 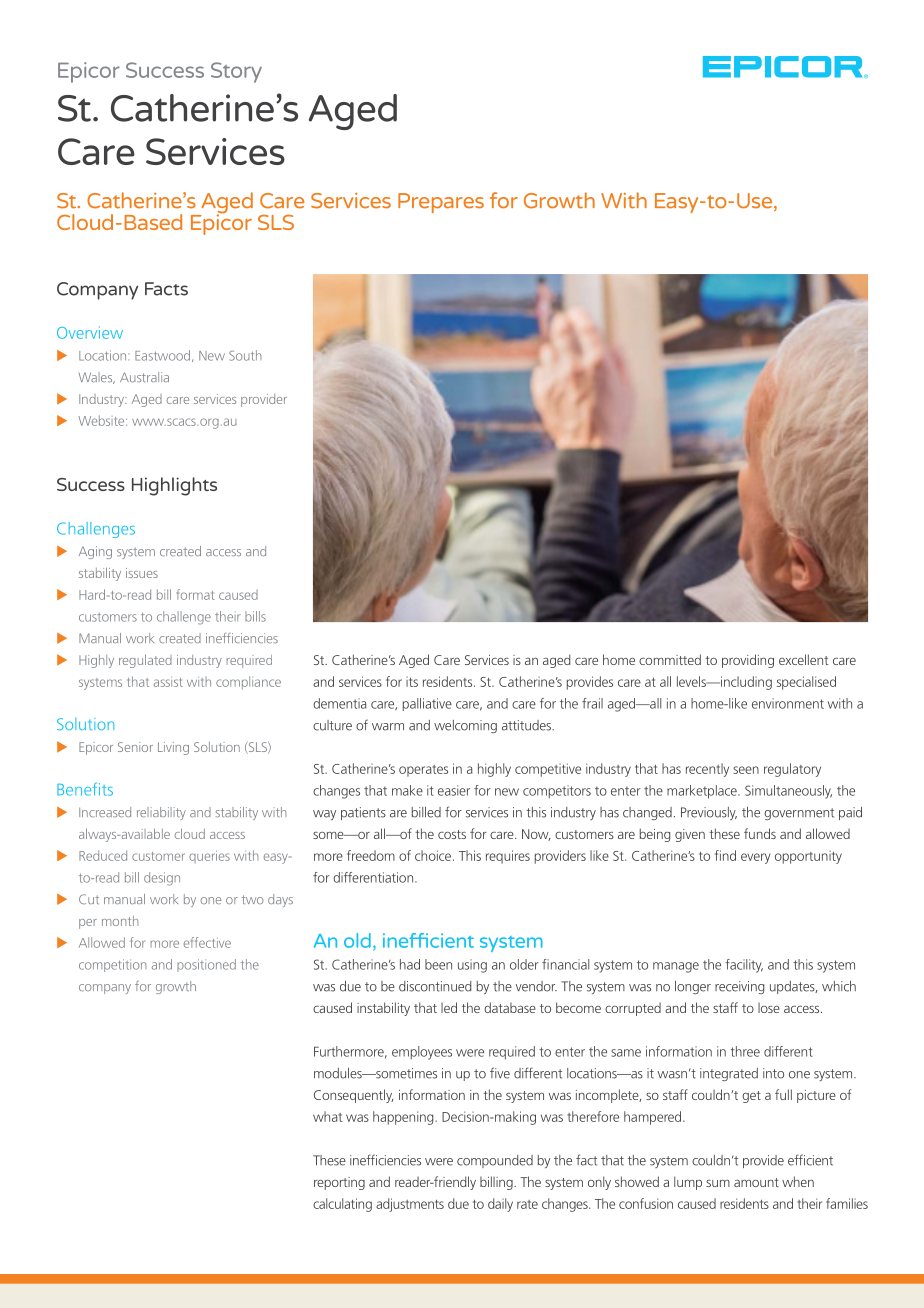 What do you see at coordinates (803, 659) in the image?
I see `excellent` at bounding box center [803, 659].
